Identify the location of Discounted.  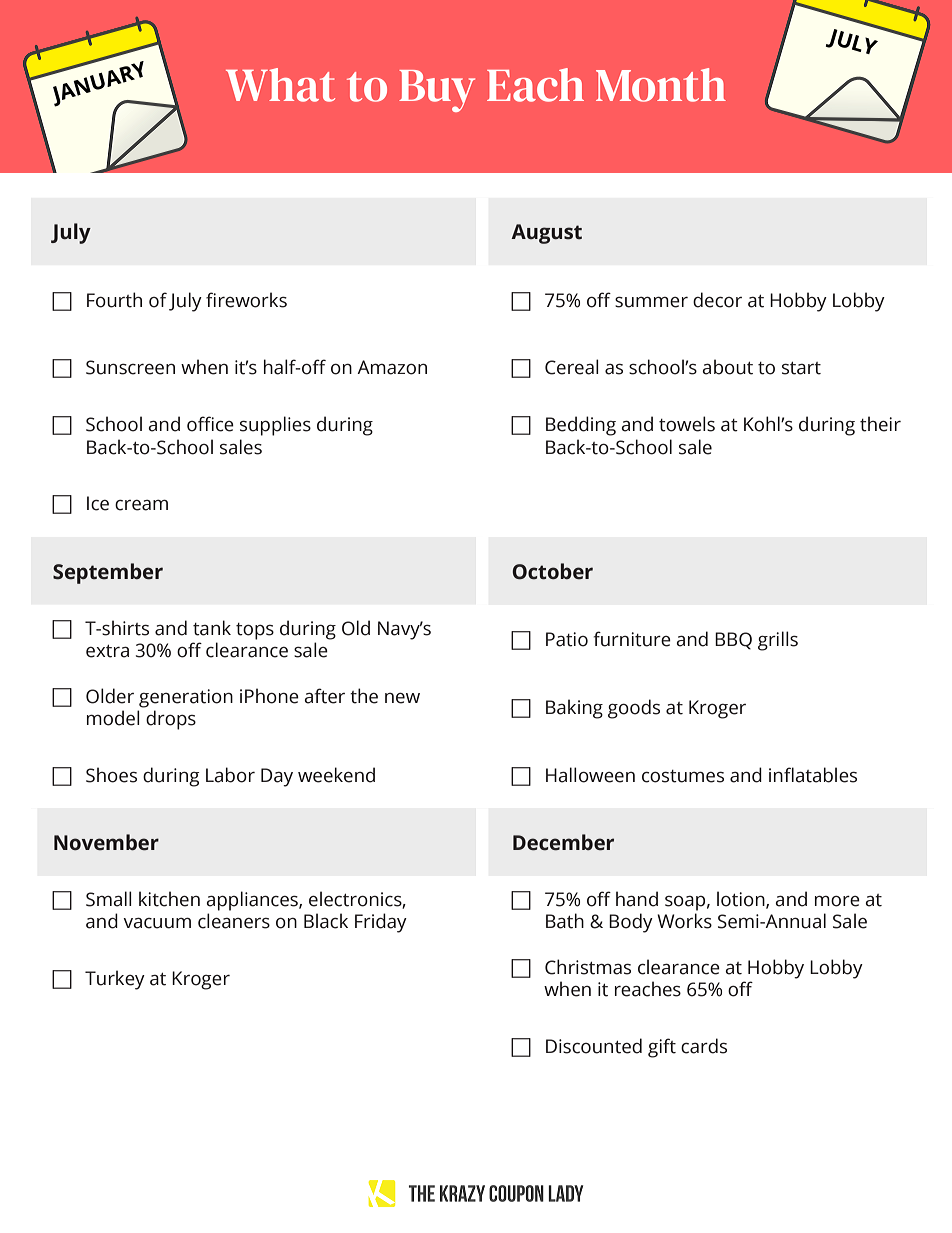
(594, 1046).
